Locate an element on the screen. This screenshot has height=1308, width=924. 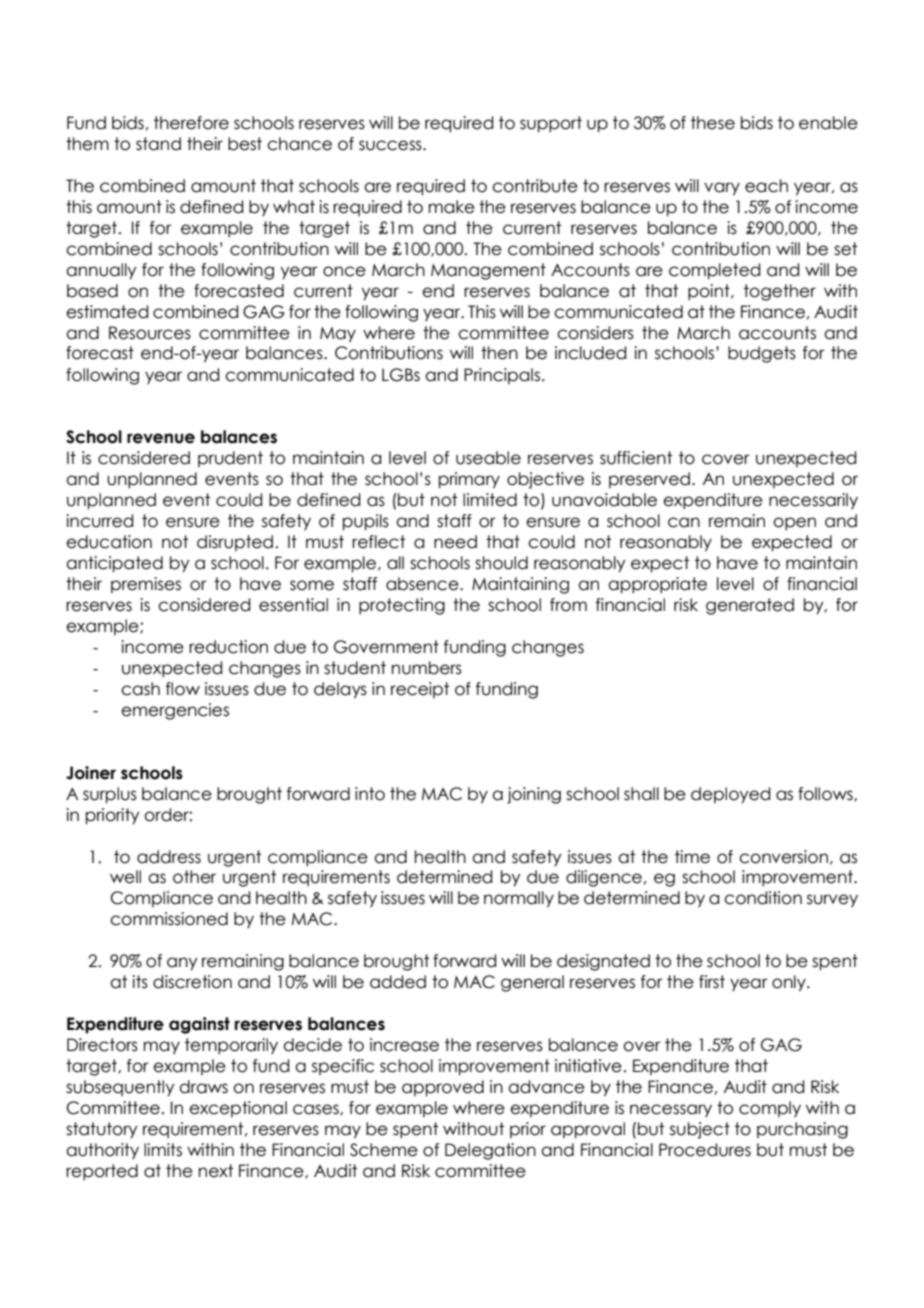
Delegation is located at coordinates (490, 1151).
